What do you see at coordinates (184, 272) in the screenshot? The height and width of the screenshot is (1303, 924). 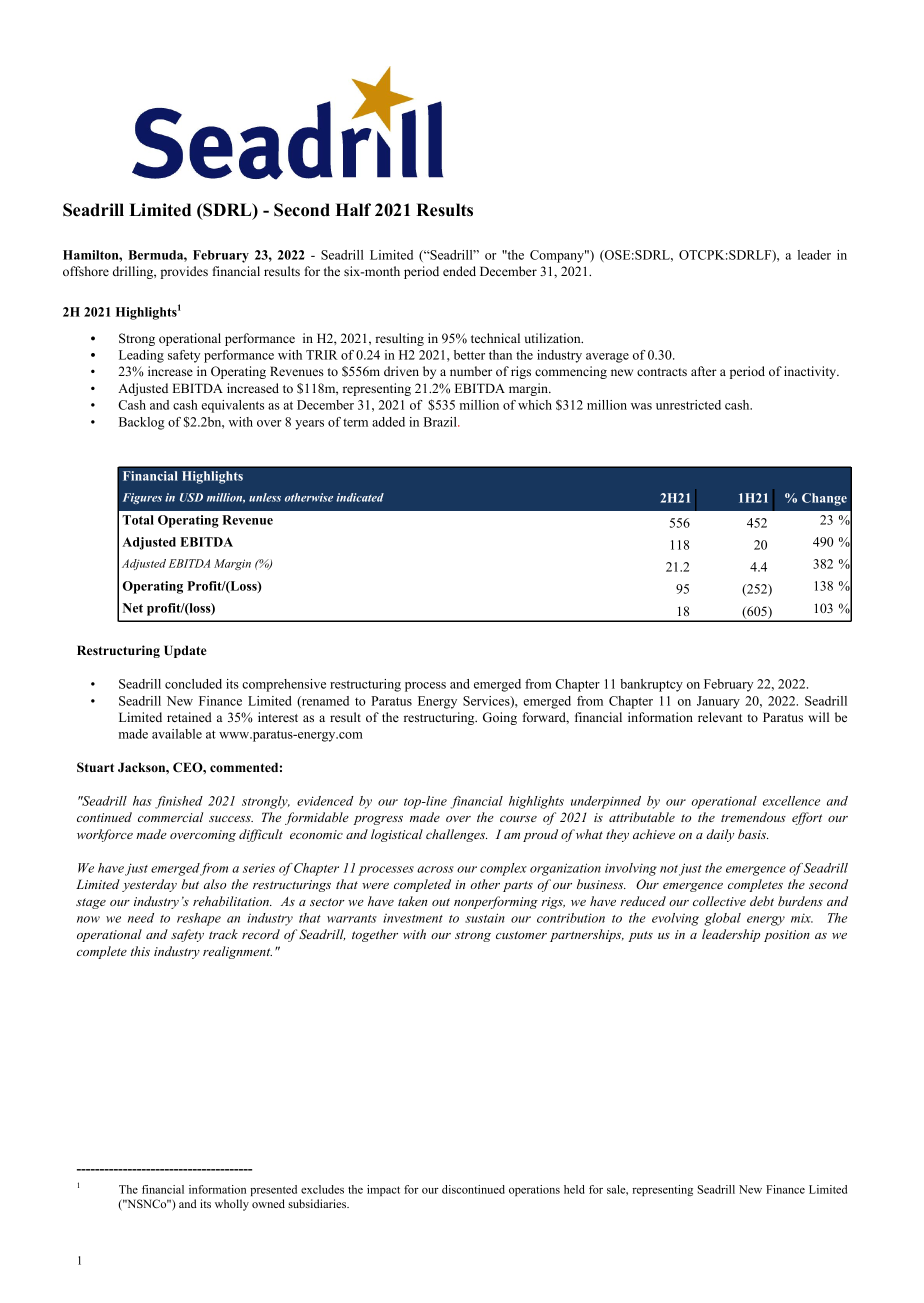 I see `provides` at bounding box center [184, 272].
